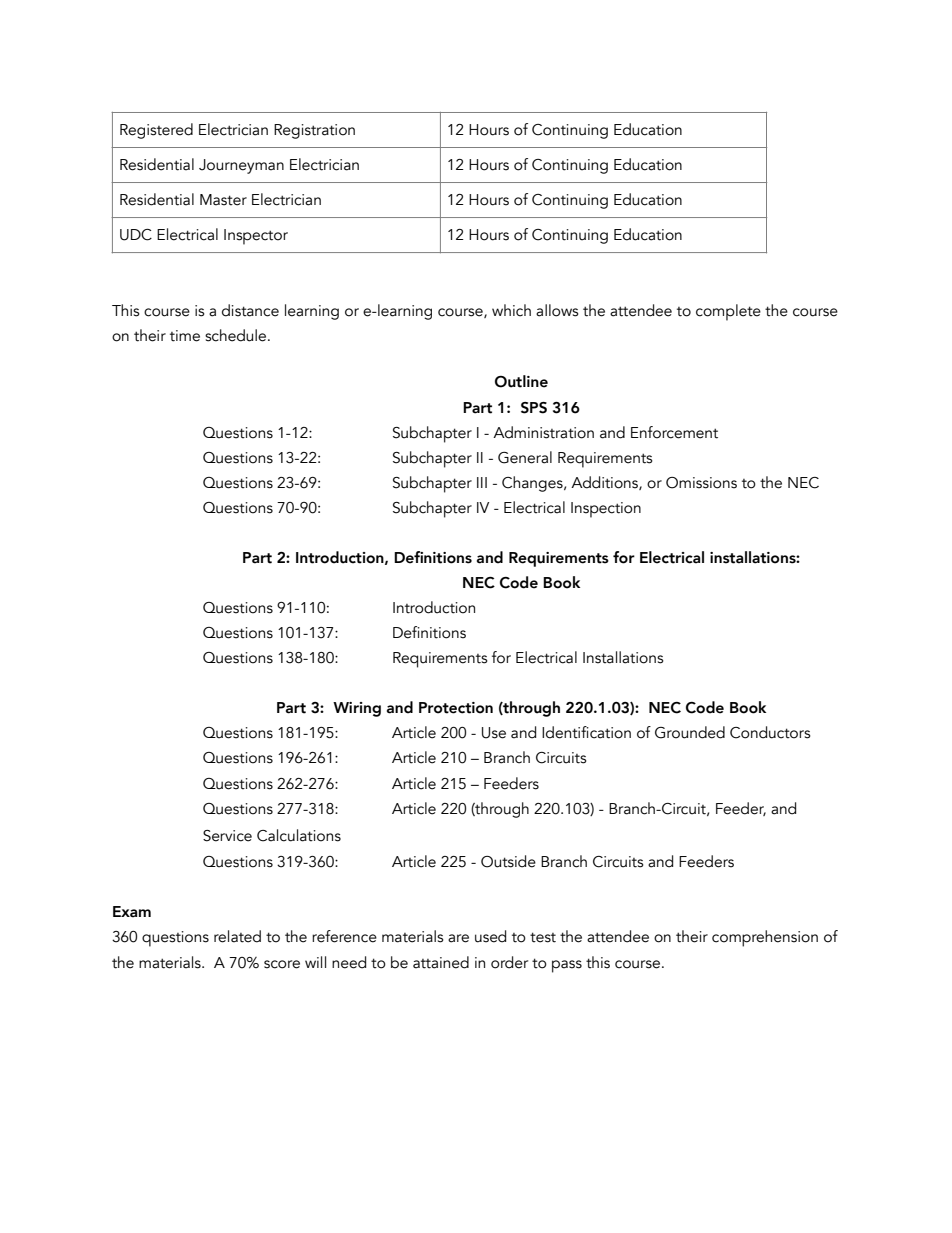 Image resolution: width=952 pixels, height=1233 pixels. What do you see at coordinates (241, 166) in the image?
I see `Journeyman` at bounding box center [241, 166].
